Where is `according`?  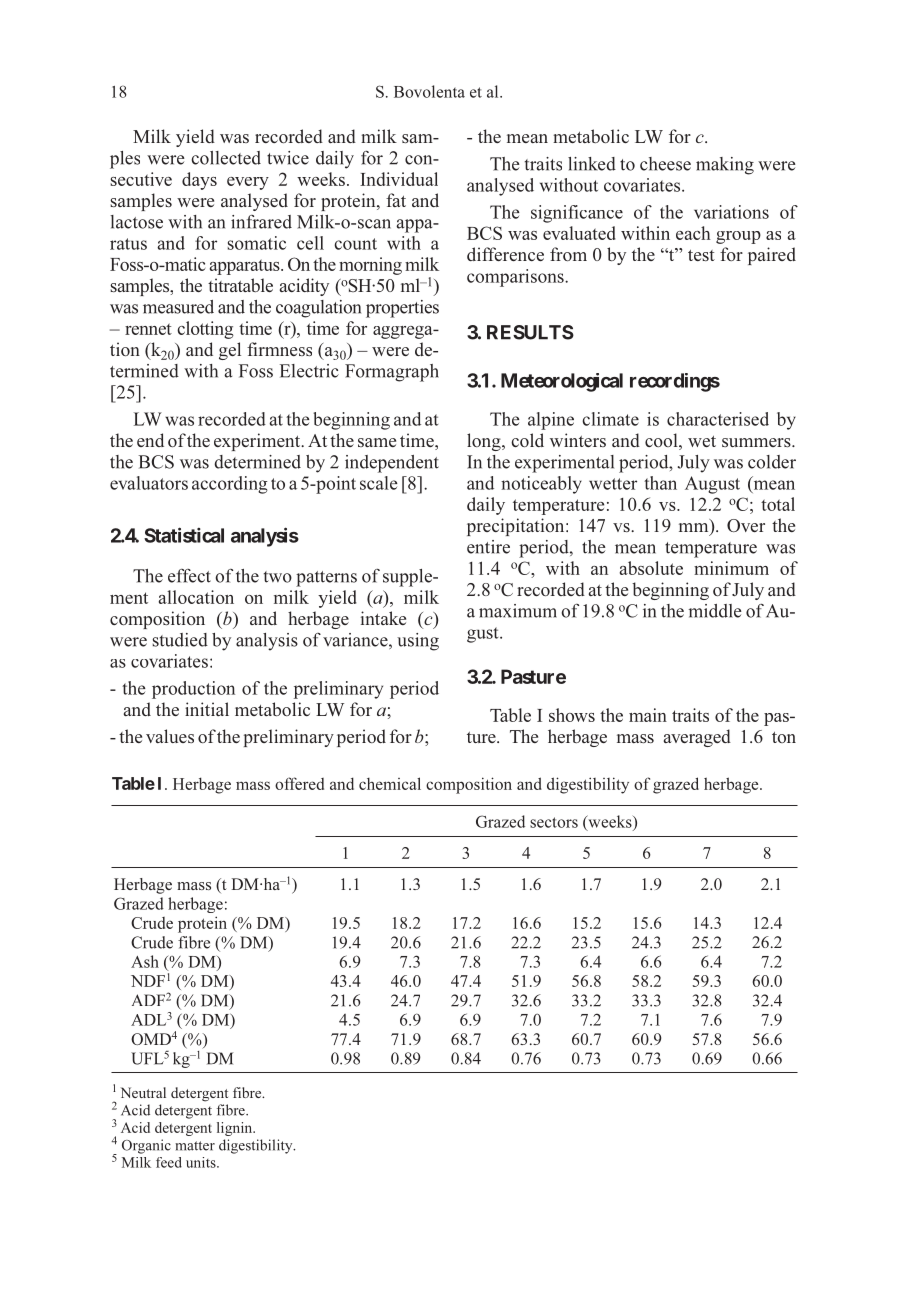 according is located at coordinates (230, 485).
